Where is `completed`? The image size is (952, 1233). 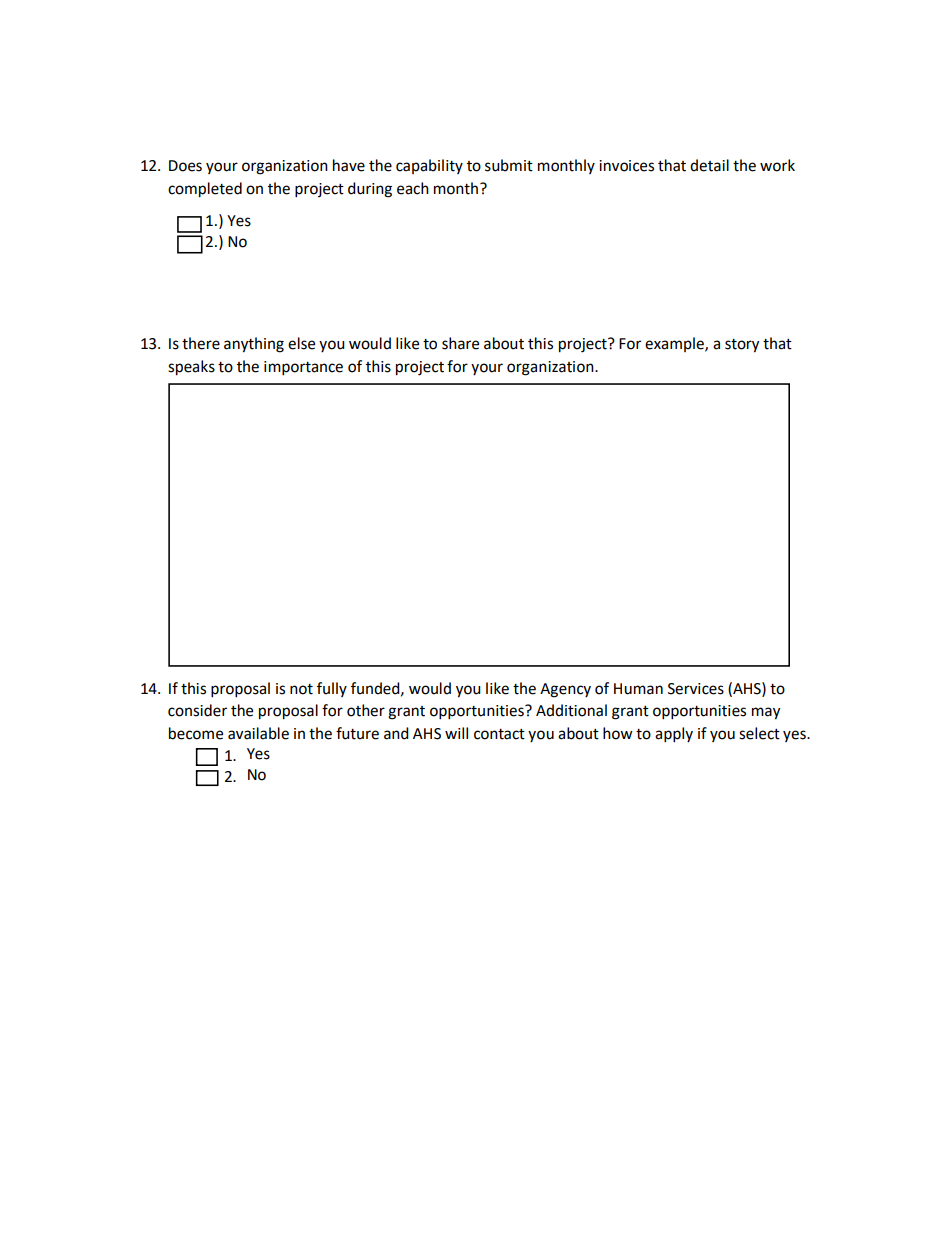 completed is located at coordinates (205, 190).
